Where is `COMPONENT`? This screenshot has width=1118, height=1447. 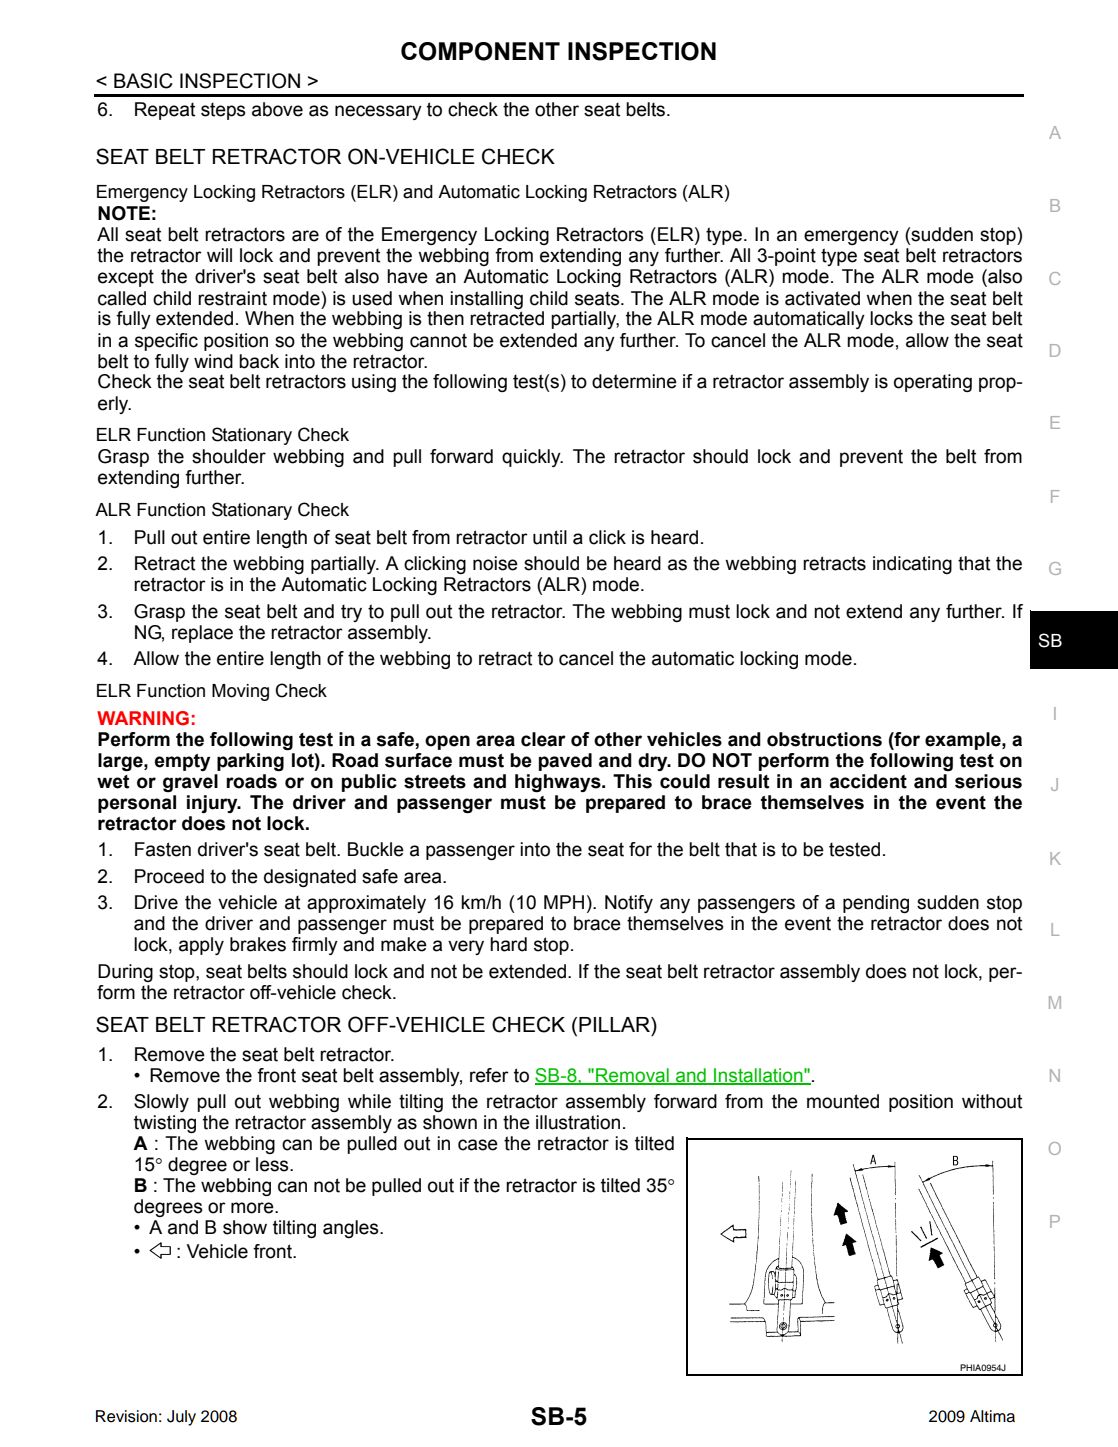
COMPONENT is located at coordinates (480, 51).
